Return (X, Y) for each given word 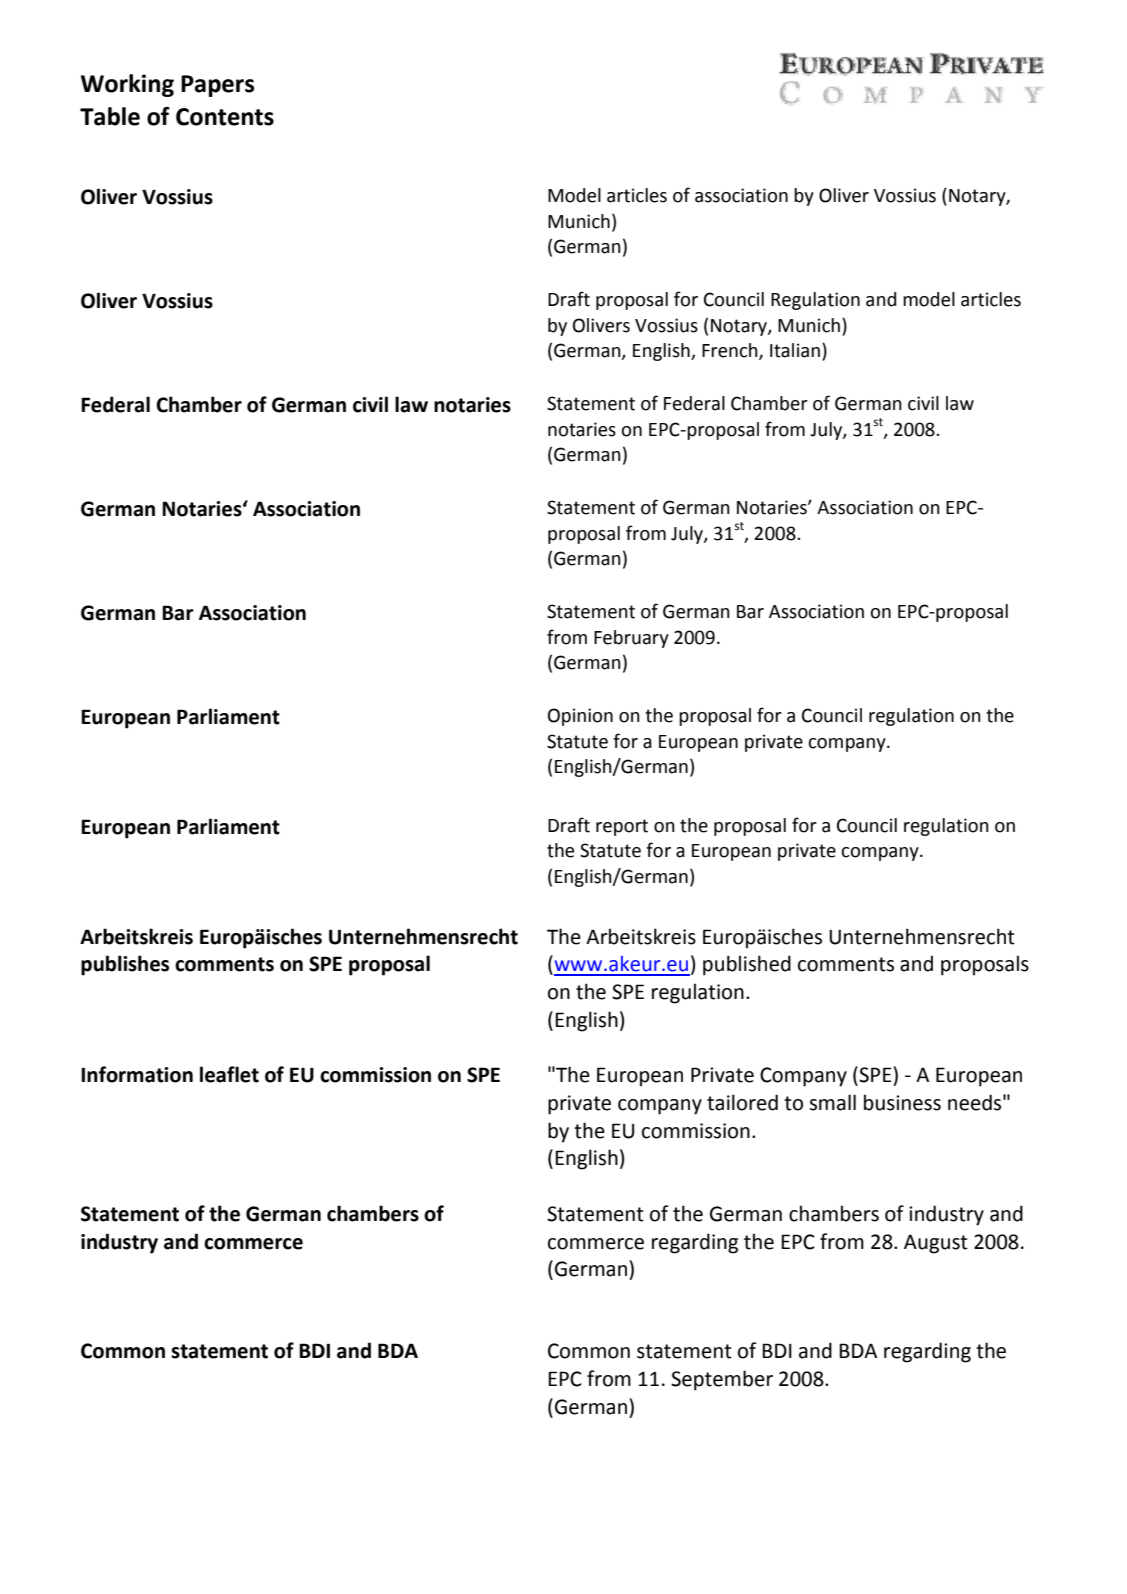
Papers (217, 86)
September (722, 1380)
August (936, 1244)
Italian (795, 350)
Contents (225, 117)
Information (137, 1074)
